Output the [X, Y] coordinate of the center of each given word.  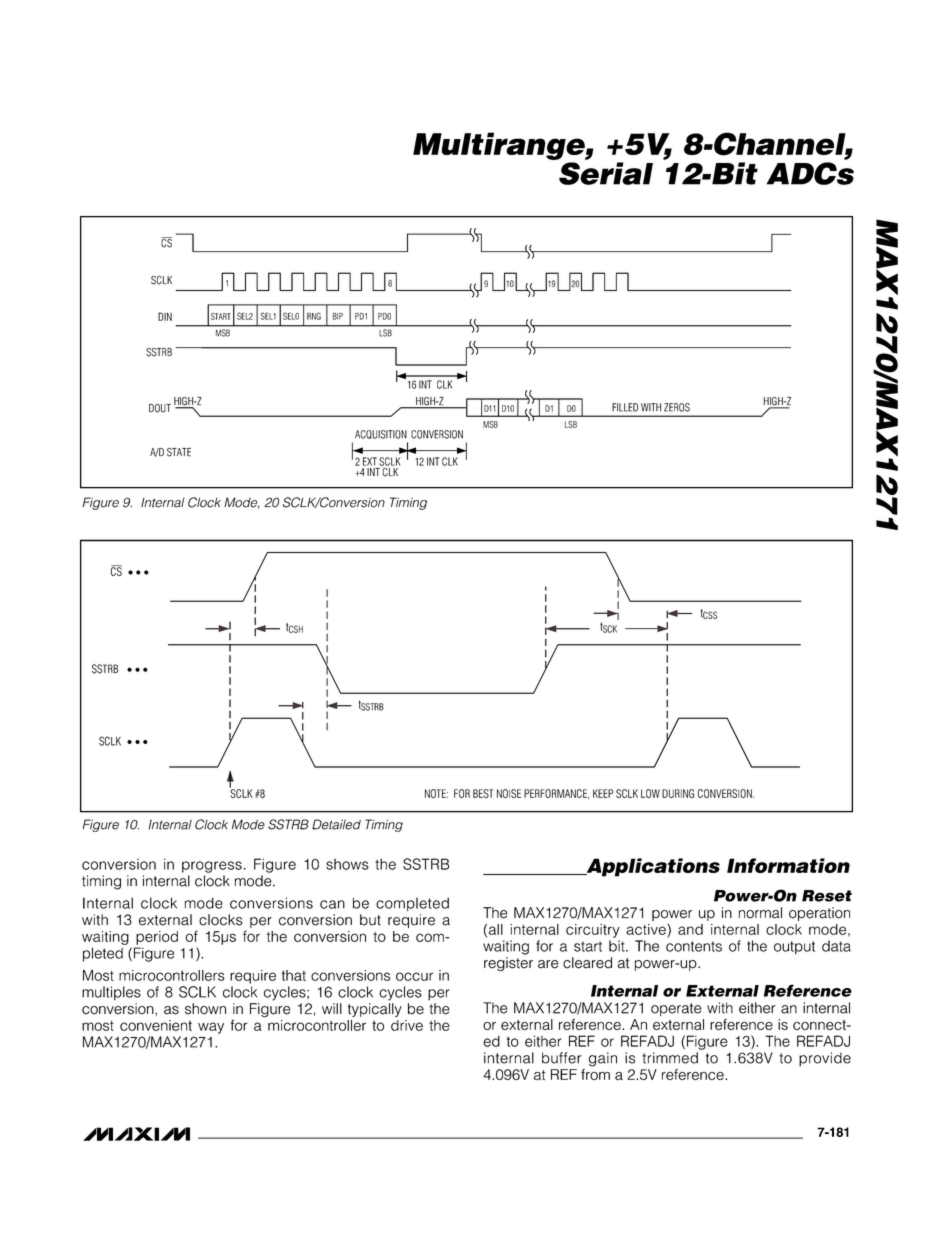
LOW [650, 793]
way [211, 1028]
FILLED [625, 407]
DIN [165, 316]
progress [212, 867]
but [370, 920]
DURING [678, 793]
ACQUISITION [381, 434]
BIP [338, 316]
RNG [314, 316]
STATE [179, 452]
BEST [483, 793]
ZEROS [677, 407]
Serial [606, 173]
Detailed [336, 824]
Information [788, 865]
